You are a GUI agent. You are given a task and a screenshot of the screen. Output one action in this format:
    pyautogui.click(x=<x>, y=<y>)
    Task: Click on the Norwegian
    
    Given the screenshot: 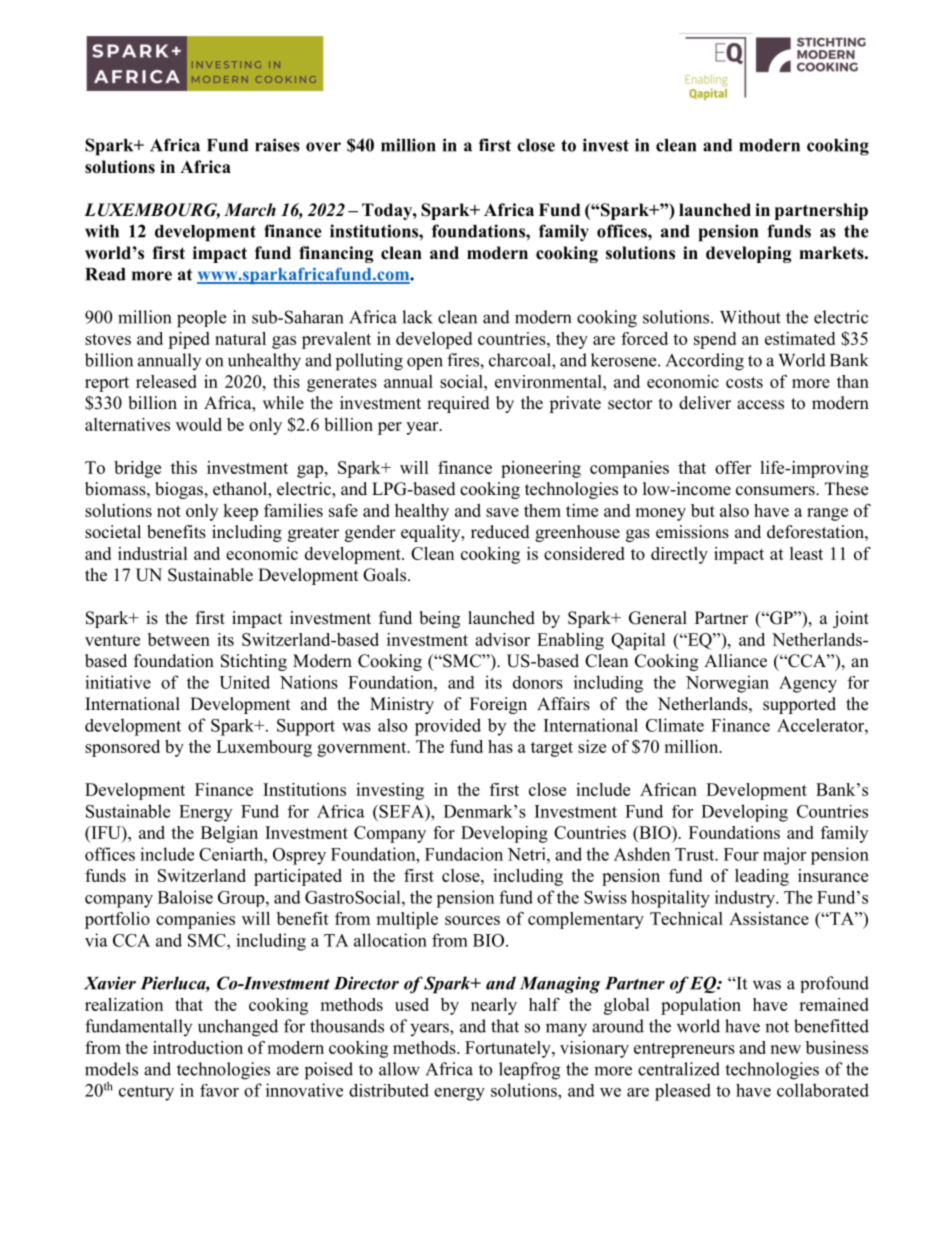 What is the action you would take?
    pyautogui.click(x=727, y=684)
